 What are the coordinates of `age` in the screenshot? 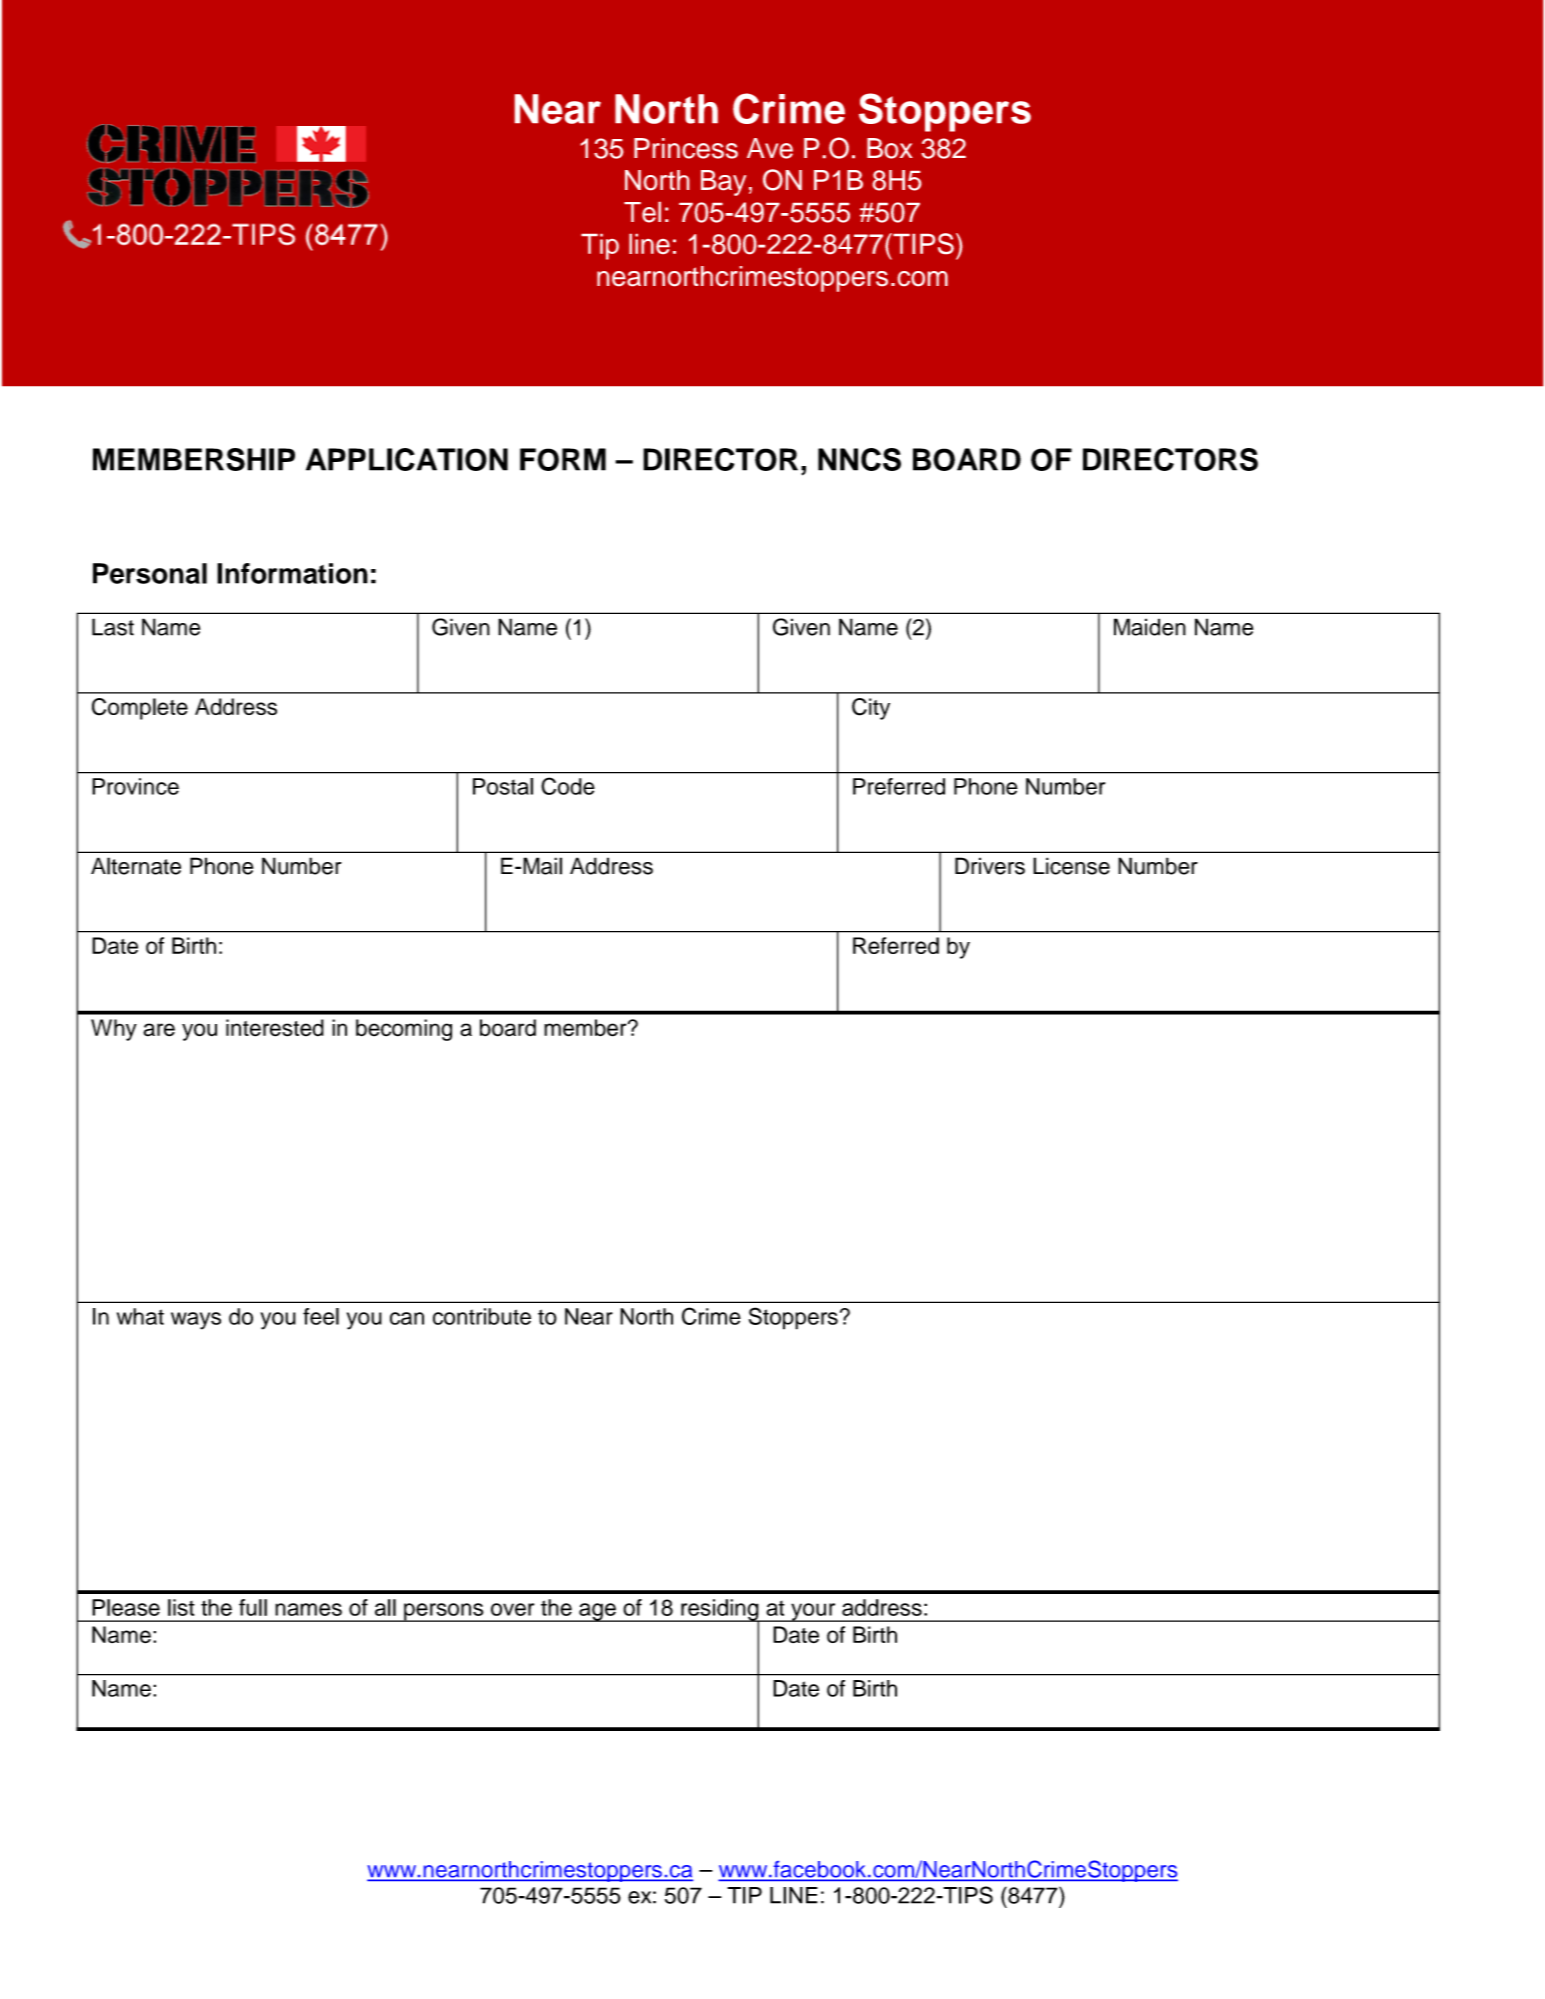 It's located at (597, 1612).
